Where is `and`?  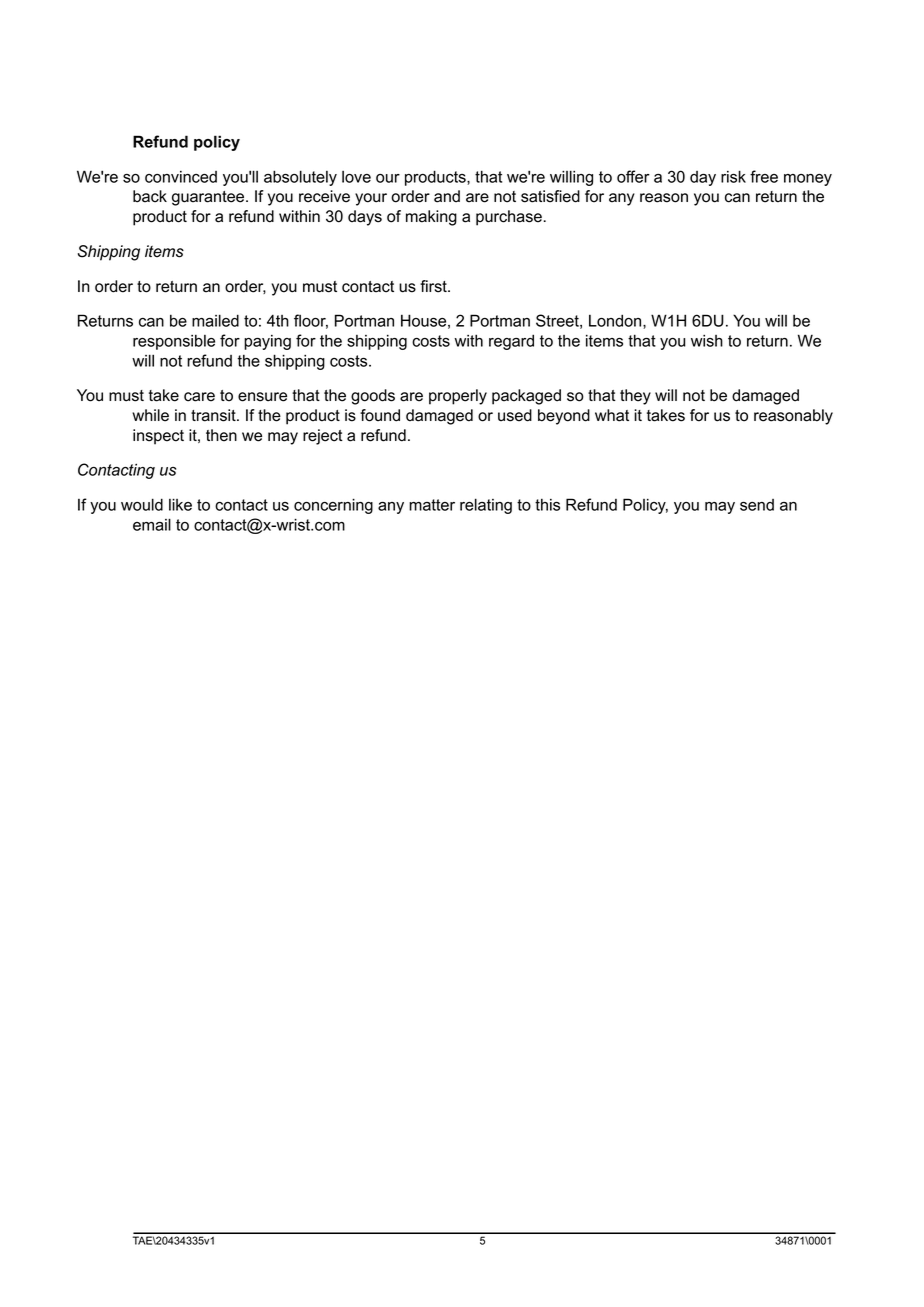 and is located at coordinates (447, 196).
